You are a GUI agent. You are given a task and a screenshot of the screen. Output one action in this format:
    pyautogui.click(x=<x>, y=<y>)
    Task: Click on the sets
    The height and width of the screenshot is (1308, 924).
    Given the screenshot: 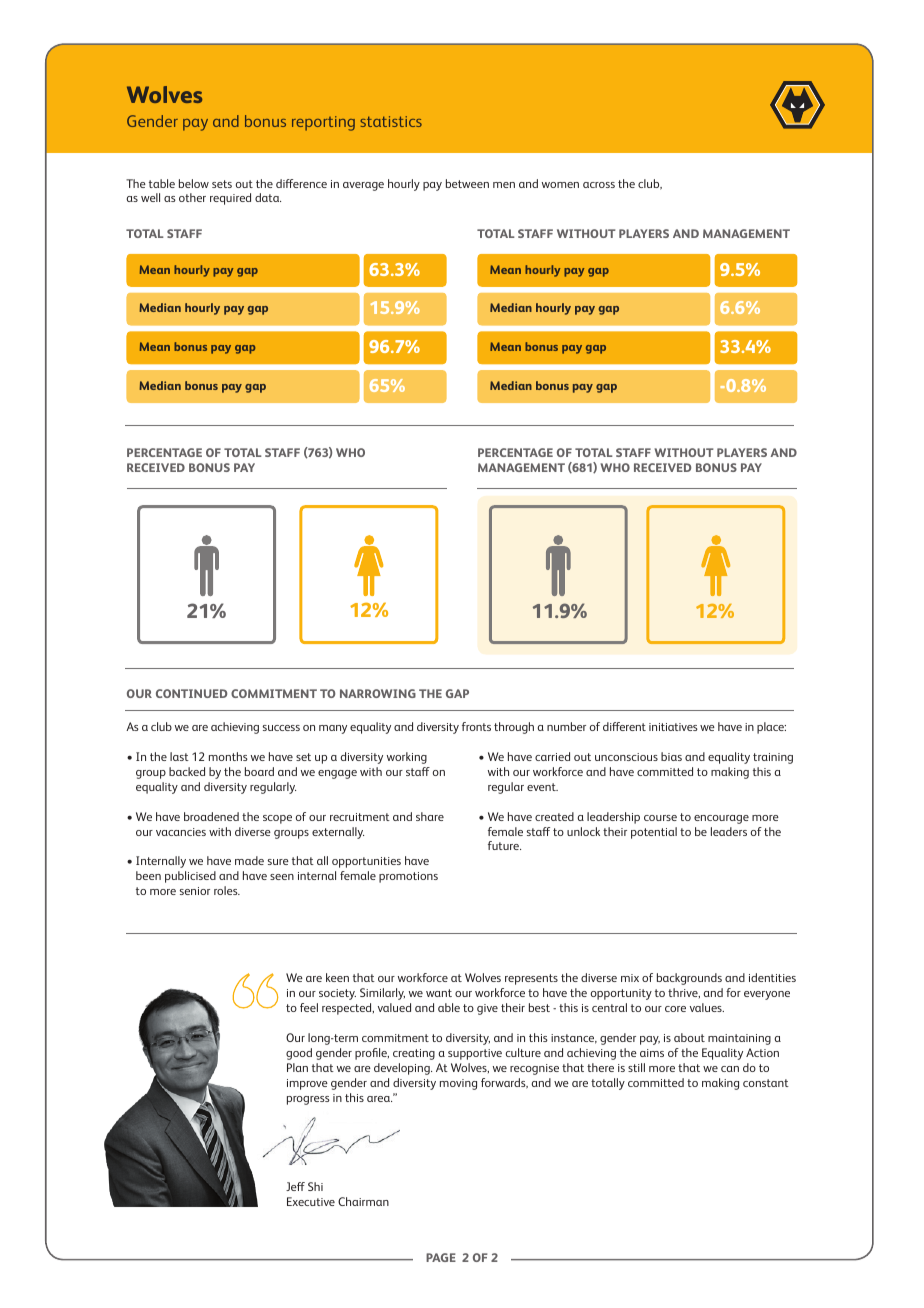 What is the action you would take?
    pyautogui.click(x=222, y=184)
